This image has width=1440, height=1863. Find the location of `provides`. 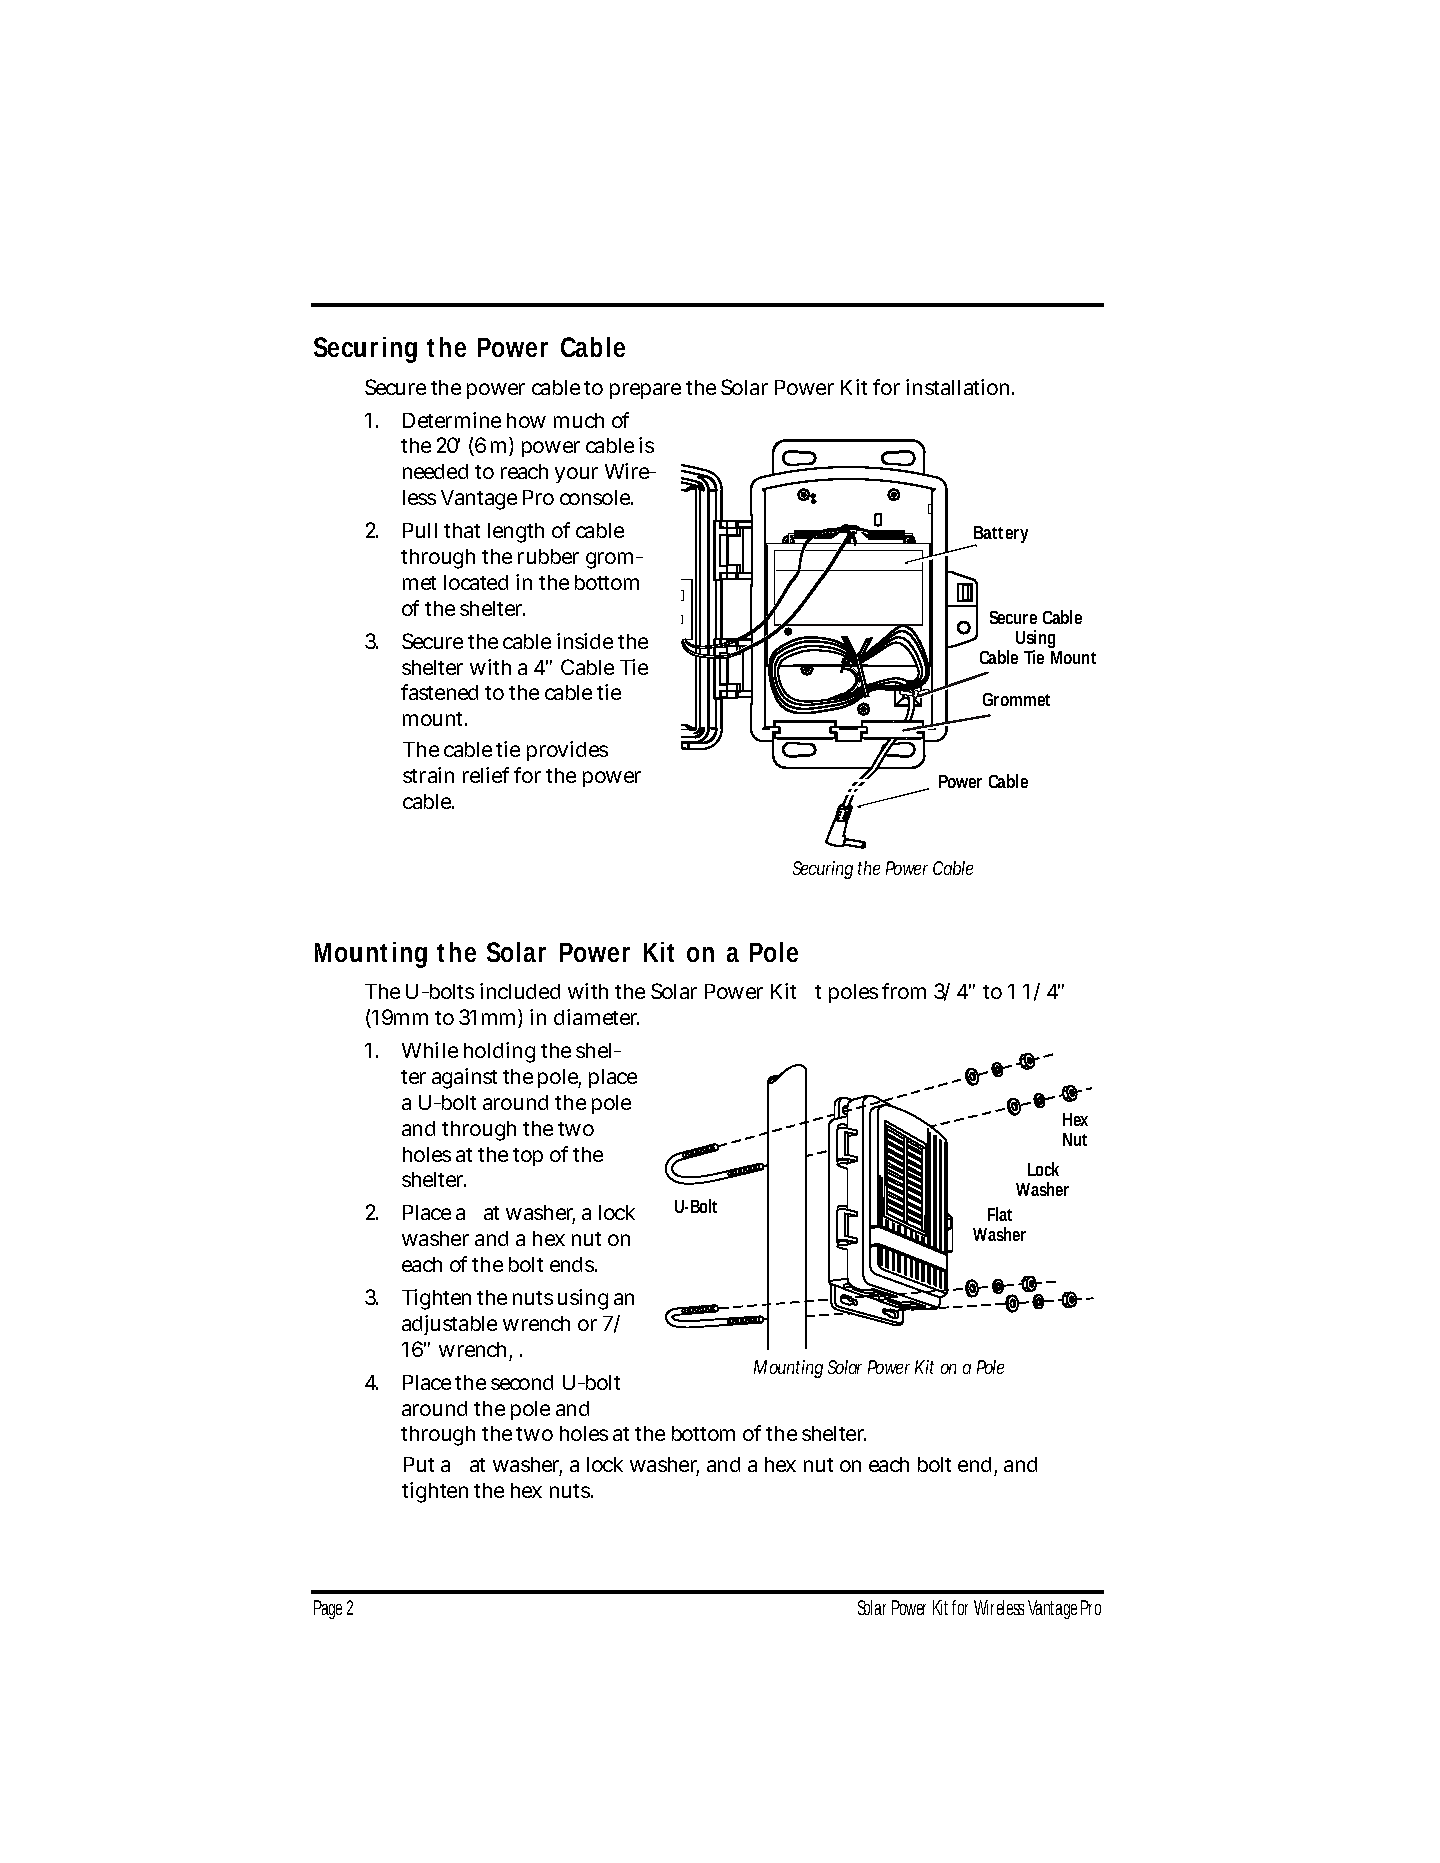

provides is located at coordinates (567, 751).
